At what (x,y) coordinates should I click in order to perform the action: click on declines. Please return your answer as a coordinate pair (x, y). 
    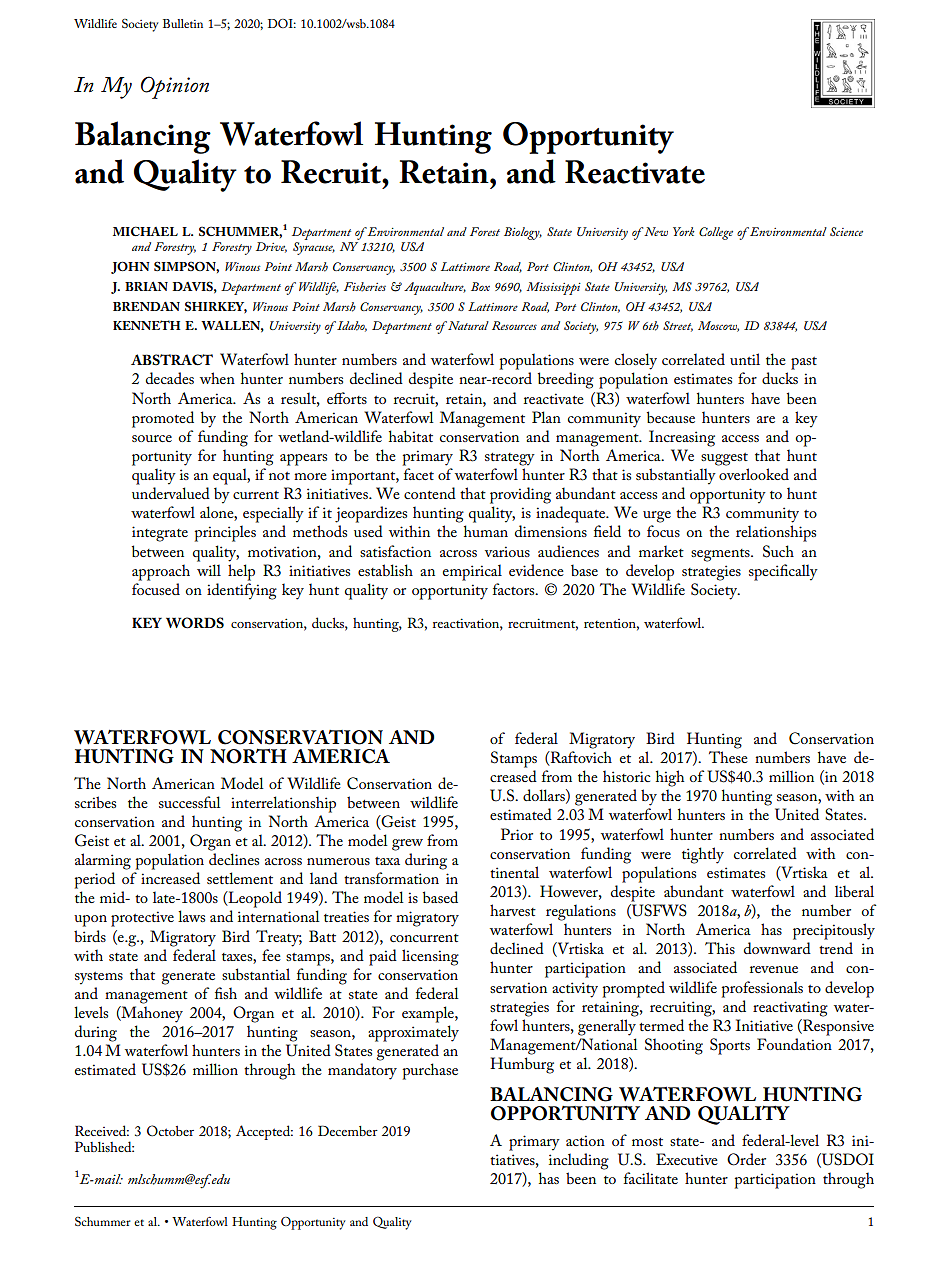
    Looking at the image, I should click on (234, 859).
